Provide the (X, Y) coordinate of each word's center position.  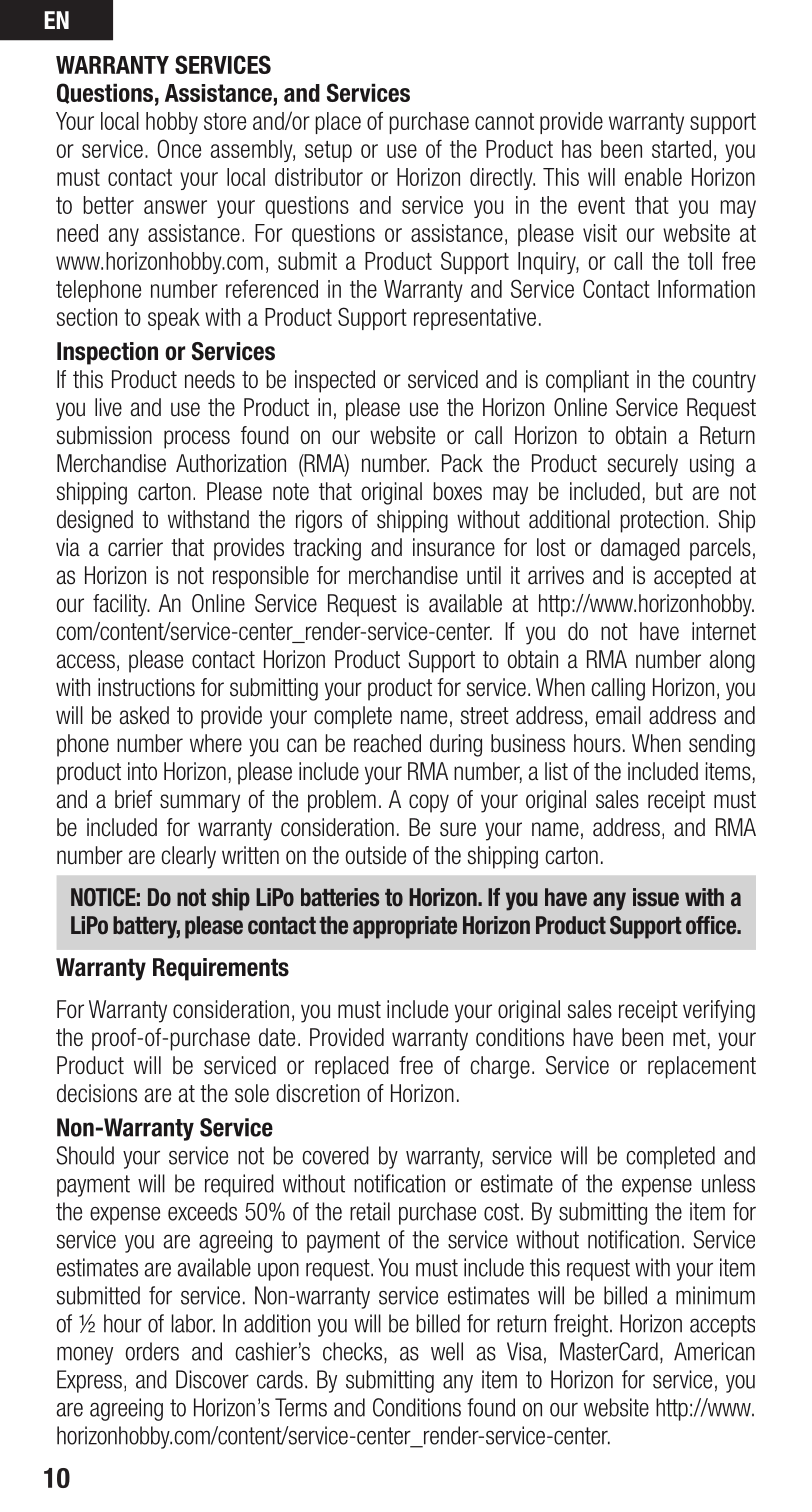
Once (179, 148)
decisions (97, 1093)
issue (656, 897)
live (108, 407)
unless (728, 1183)
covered (335, 1155)
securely (643, 465)
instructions (146, 687)
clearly (188, 857)
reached (387, 743)
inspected (335, 381)
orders (152, 1351)
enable (653, 177)
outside (375, 855)
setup (328, 151)
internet (724, 631)
